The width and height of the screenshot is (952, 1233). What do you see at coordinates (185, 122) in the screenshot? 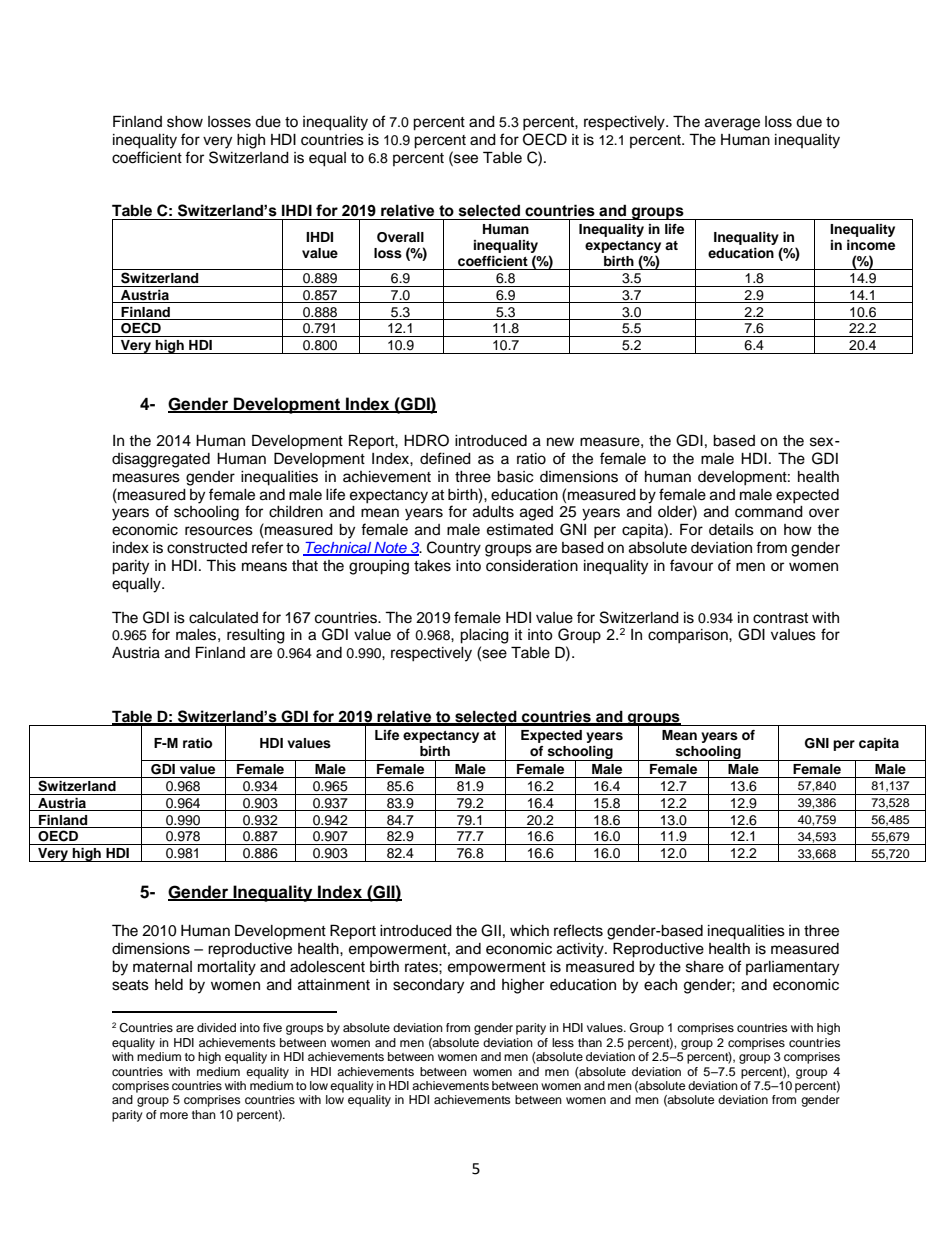
I see `show` at bounding box center [185, 122].
